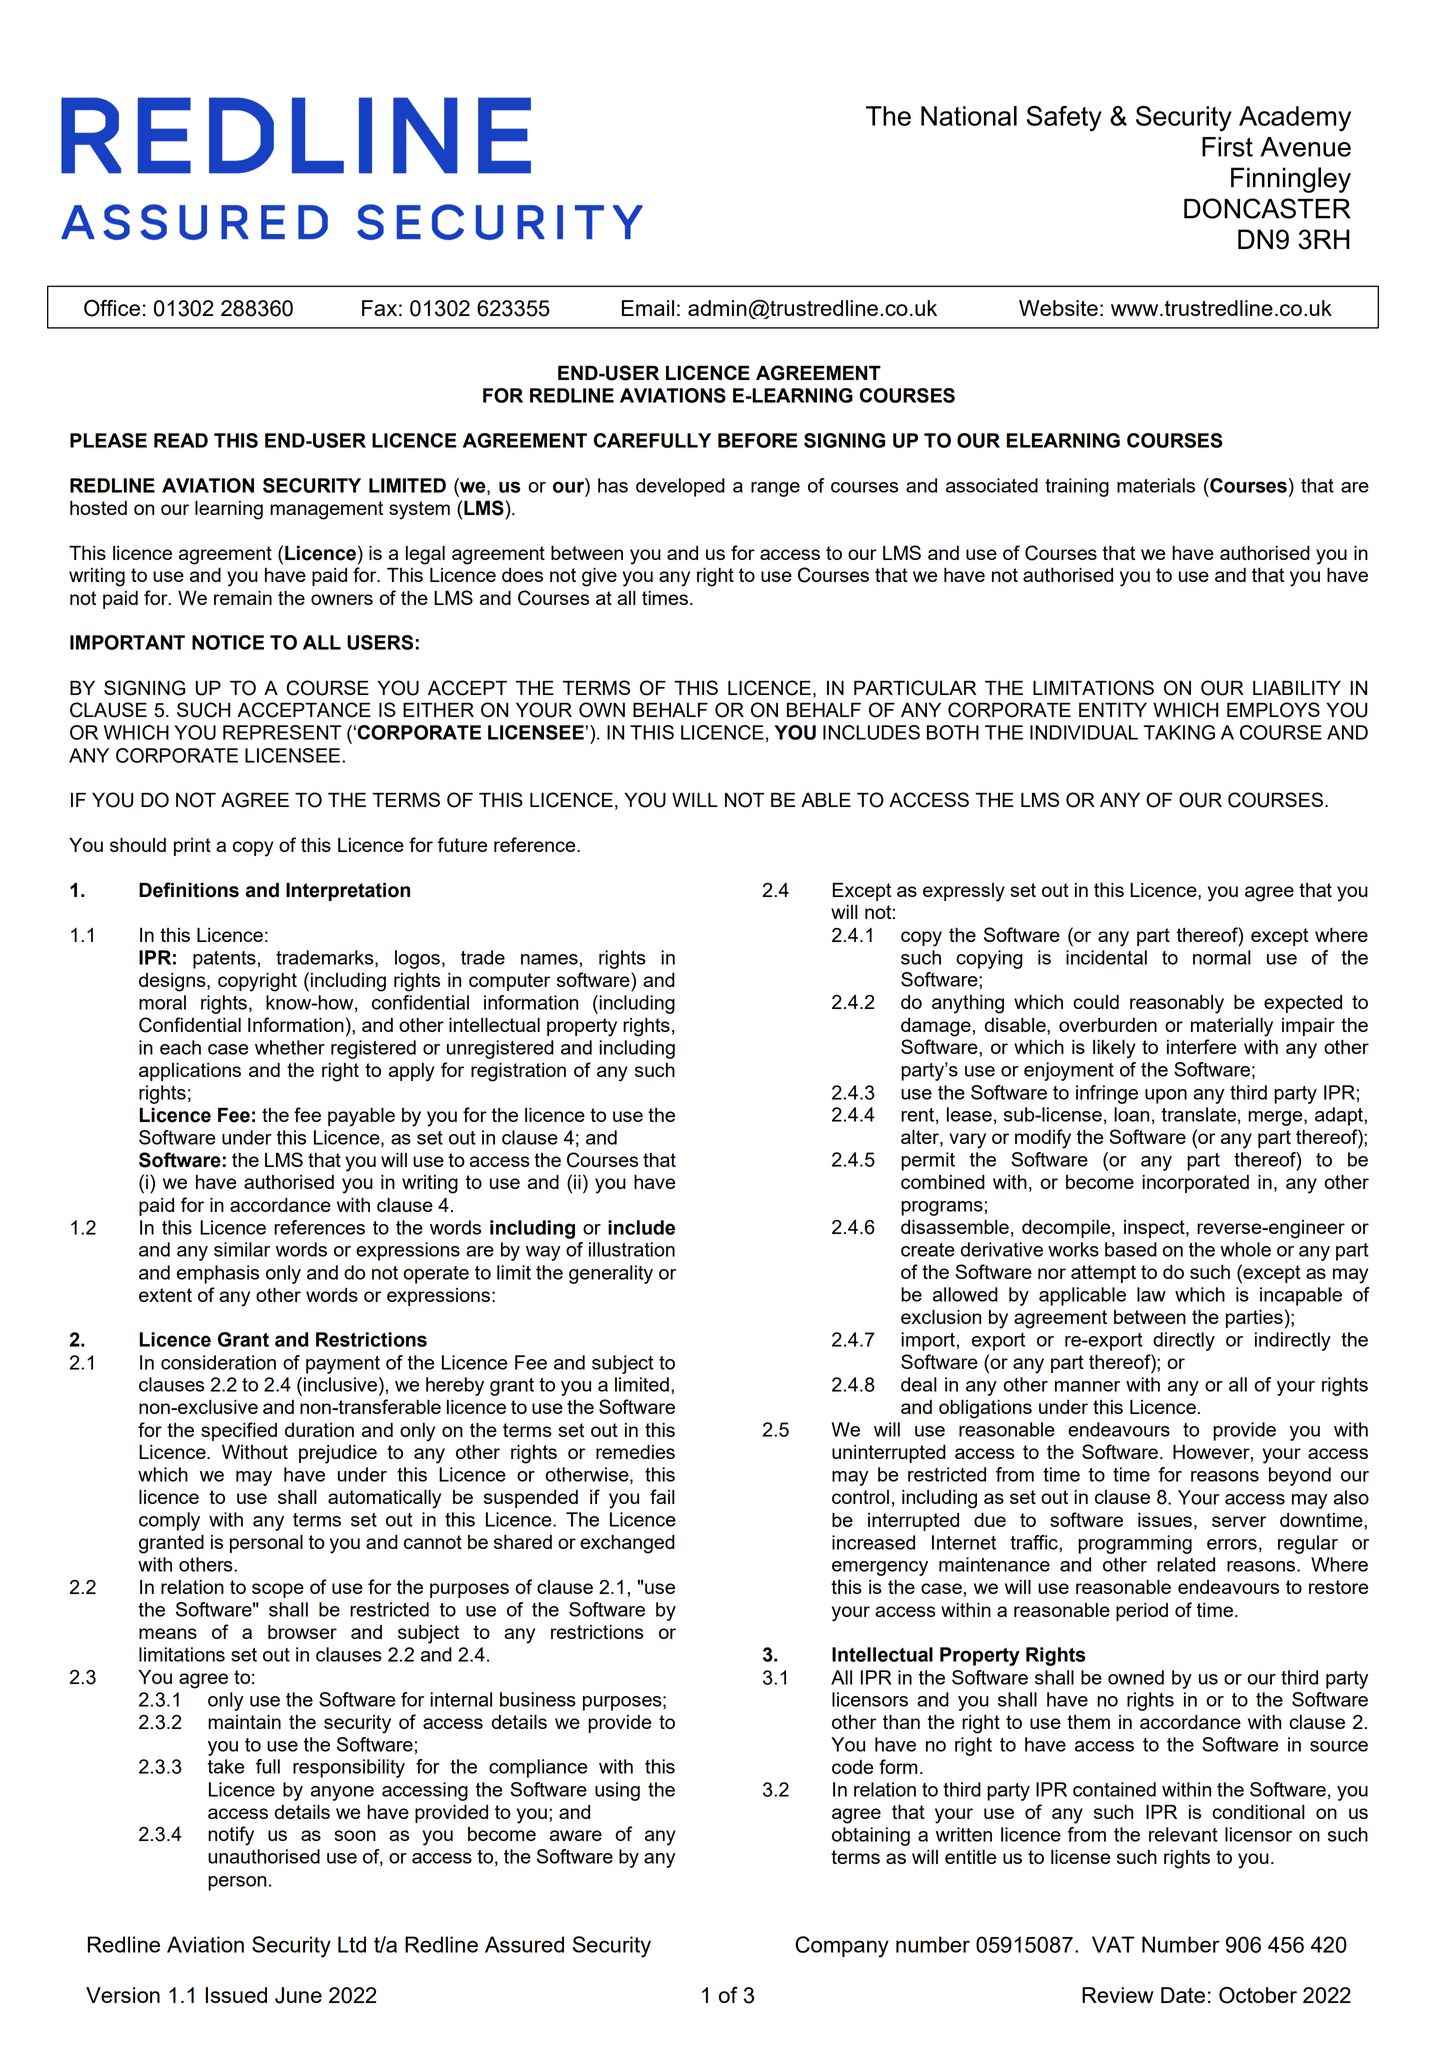 The width and height of the screenshot is (1455, 2058). Describe the element at coordinates (112, 308) in the screenshot. I see `Office` at that location.
